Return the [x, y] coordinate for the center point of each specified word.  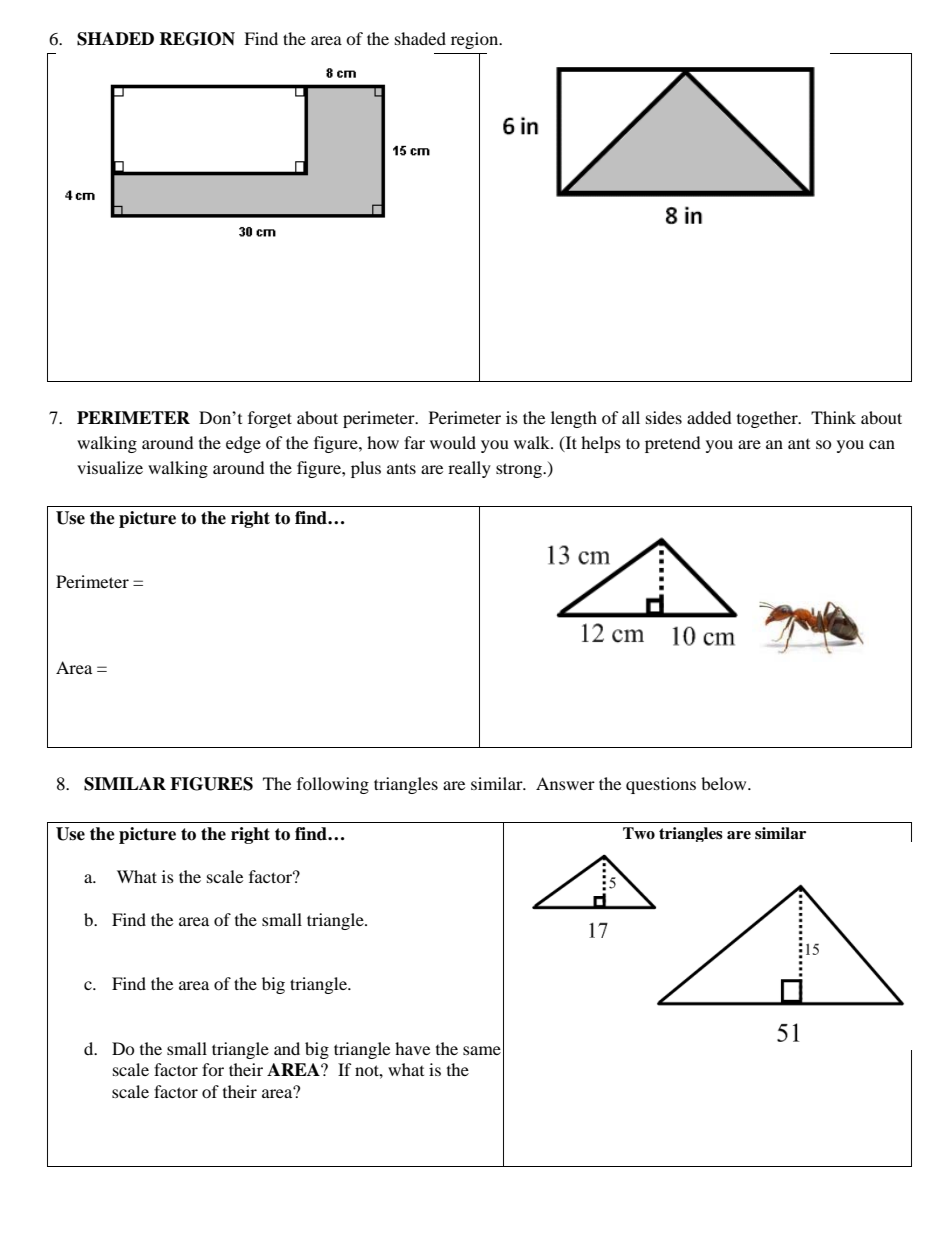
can [882, 444]
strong [520, 470]
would [453, 442]
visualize [110, 467]
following [333, 785]
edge [243, 444]
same [482, 1050]
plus [366, 469]
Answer [565, 783]
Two [639, 833]
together [768, 419]
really [469, 469]
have [412, 1048]
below [725, 783]
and [287, 1048]
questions [661, 785]
